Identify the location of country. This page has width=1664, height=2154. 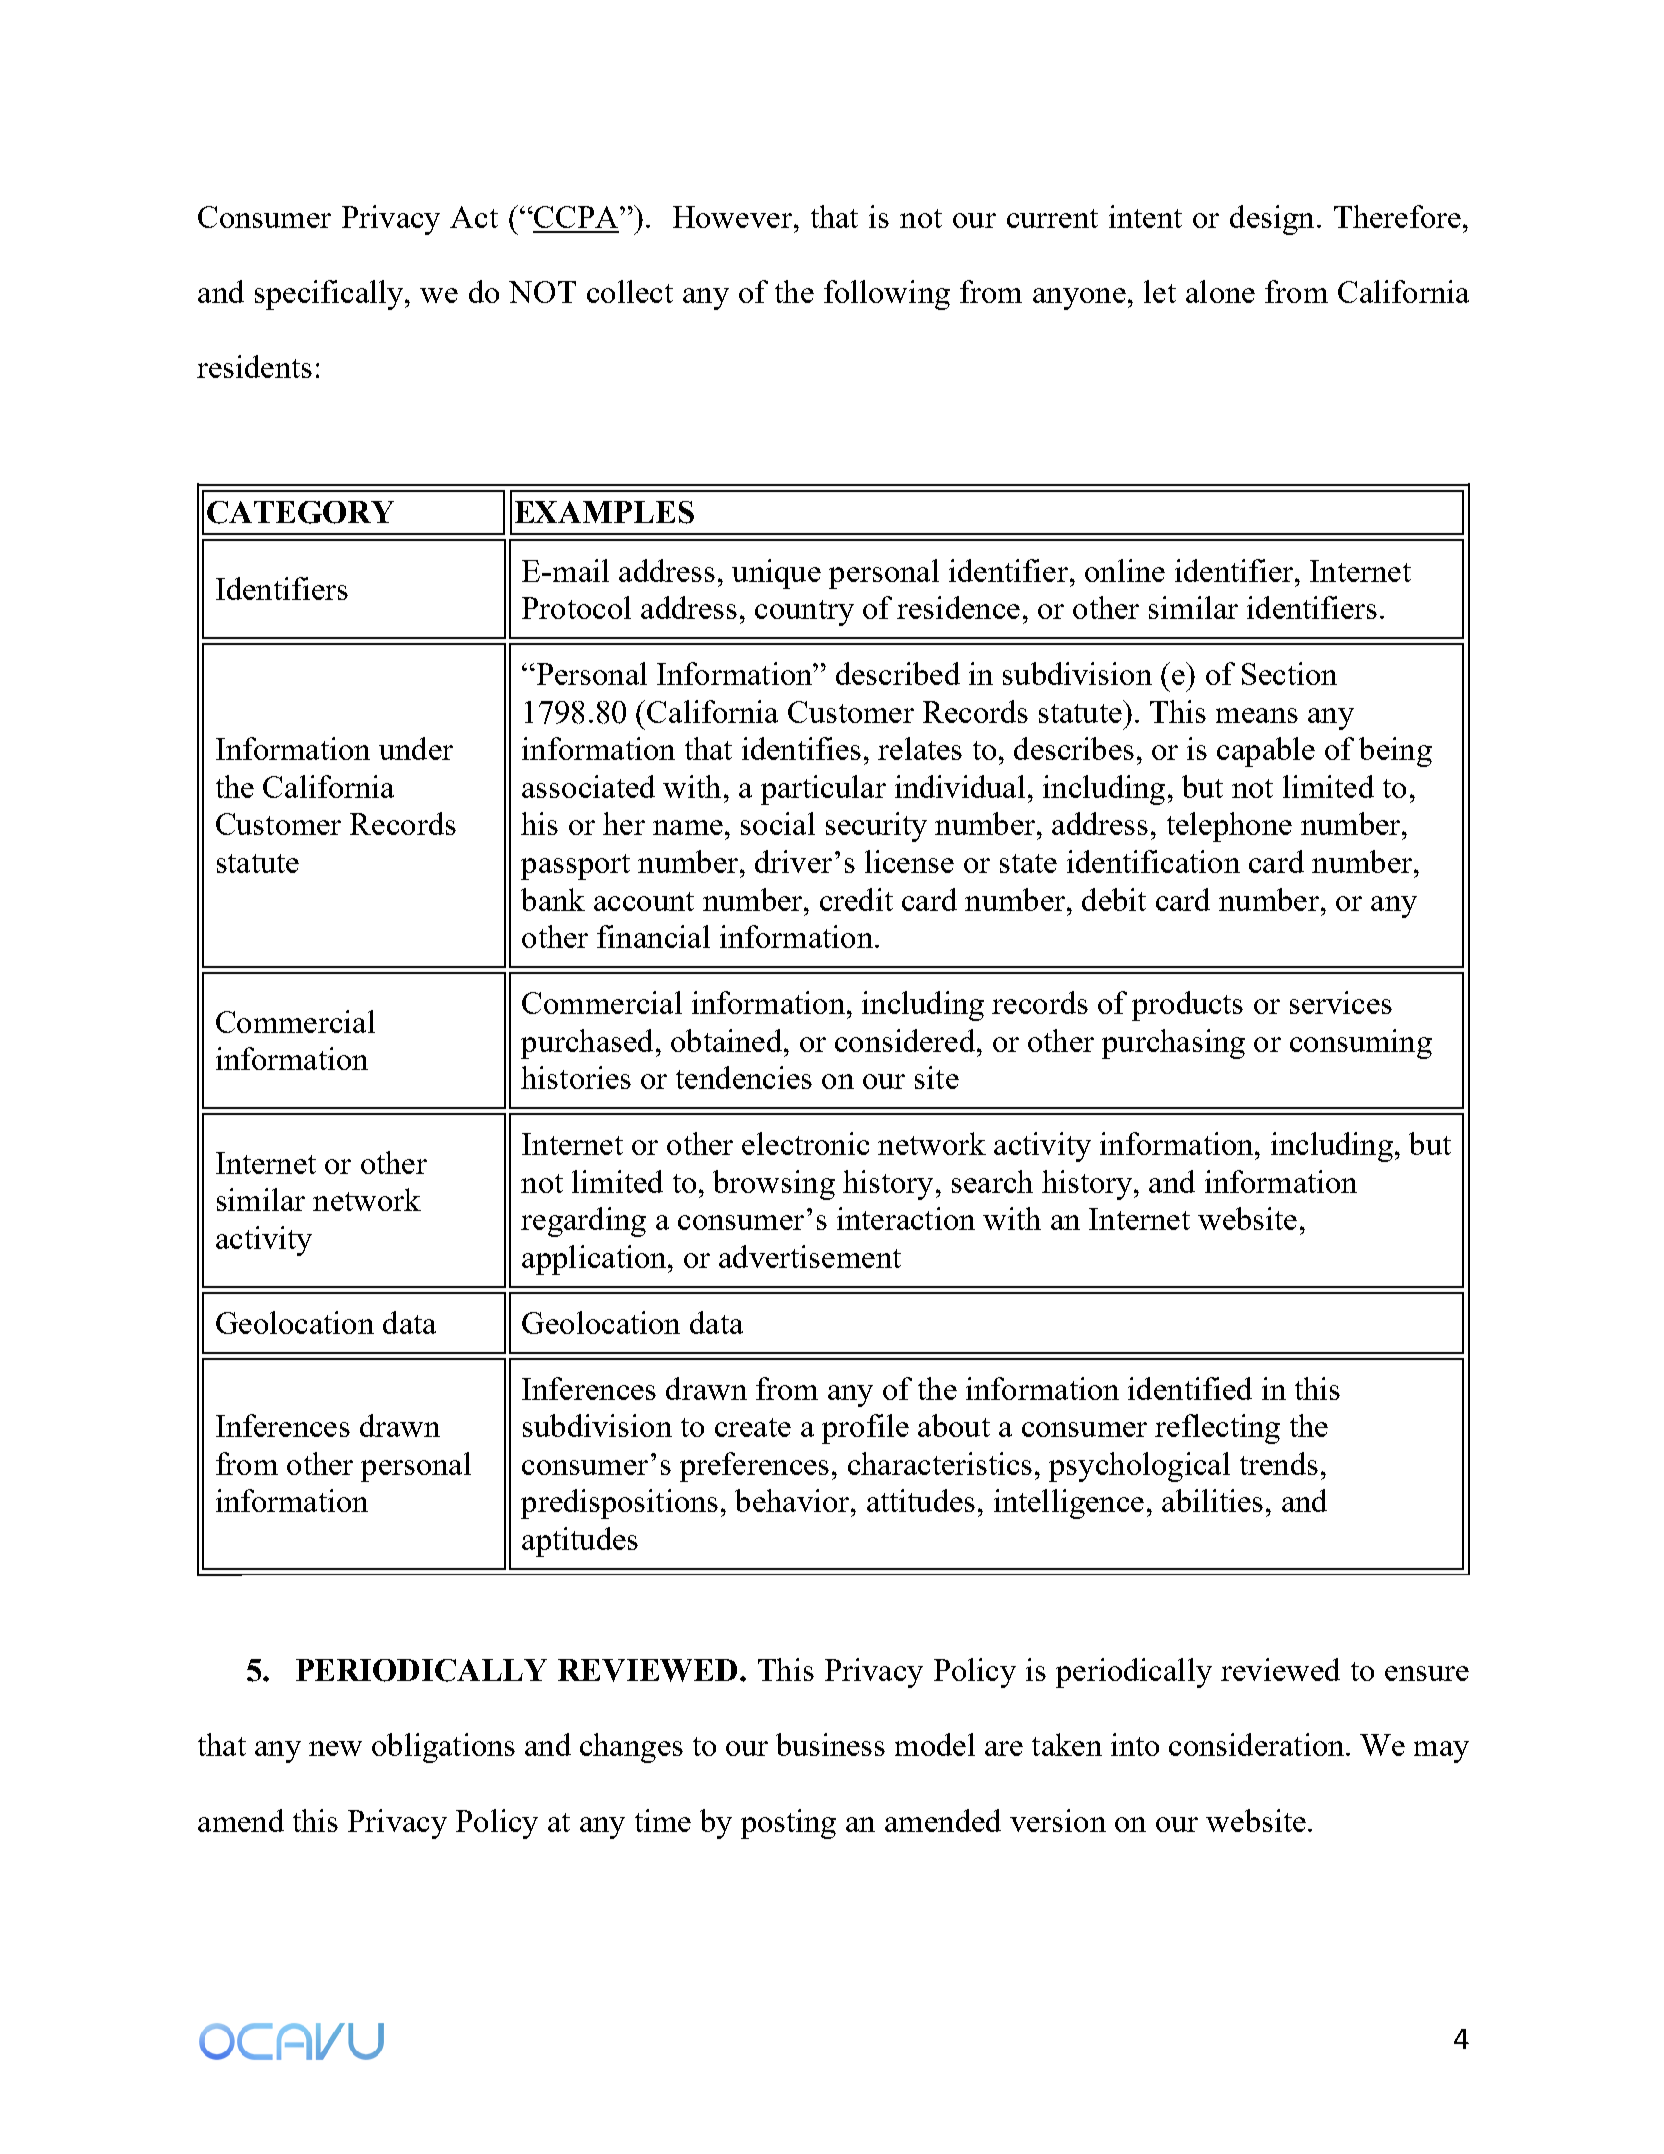
(804, 613).
